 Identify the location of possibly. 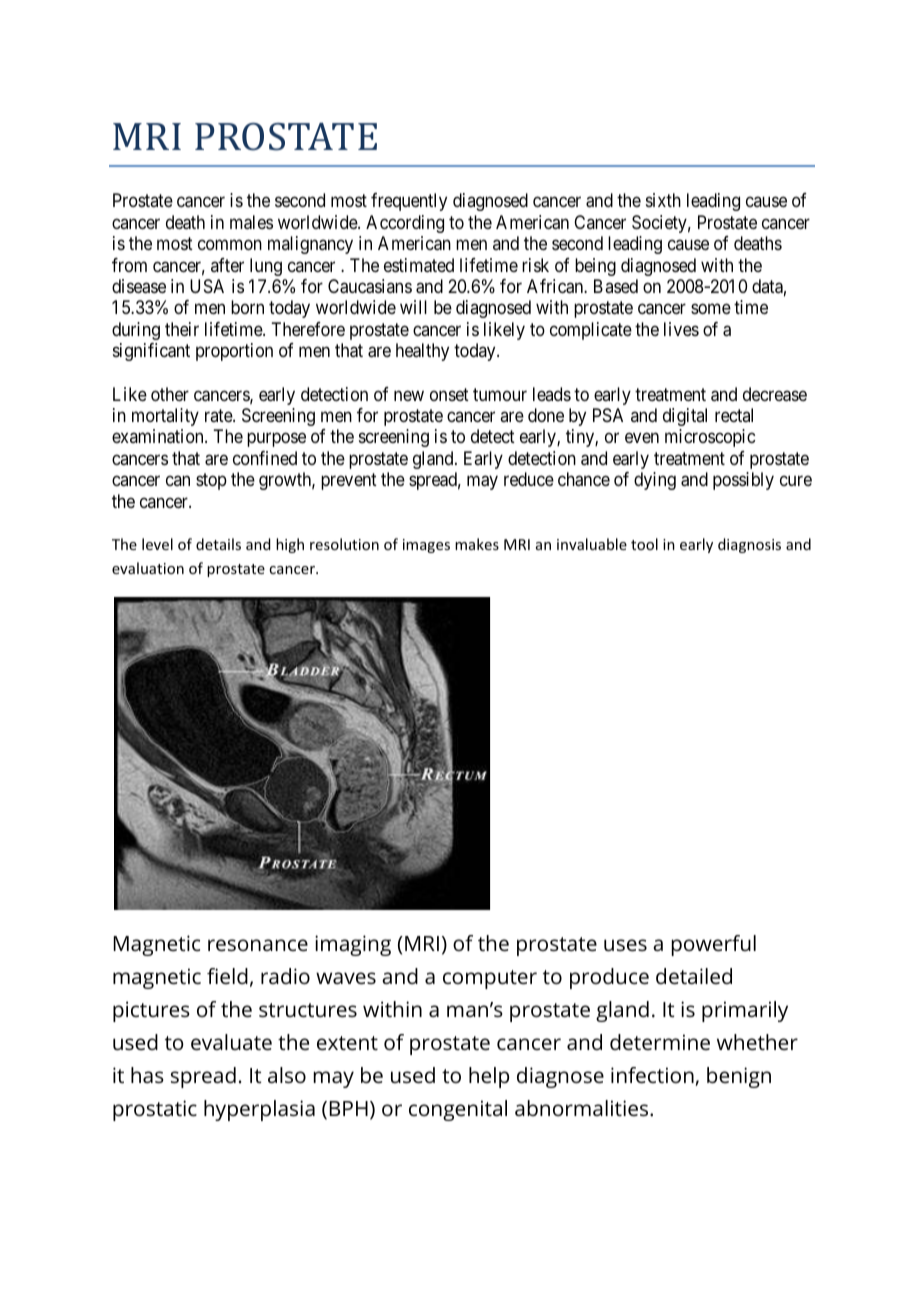
(743, 481).
